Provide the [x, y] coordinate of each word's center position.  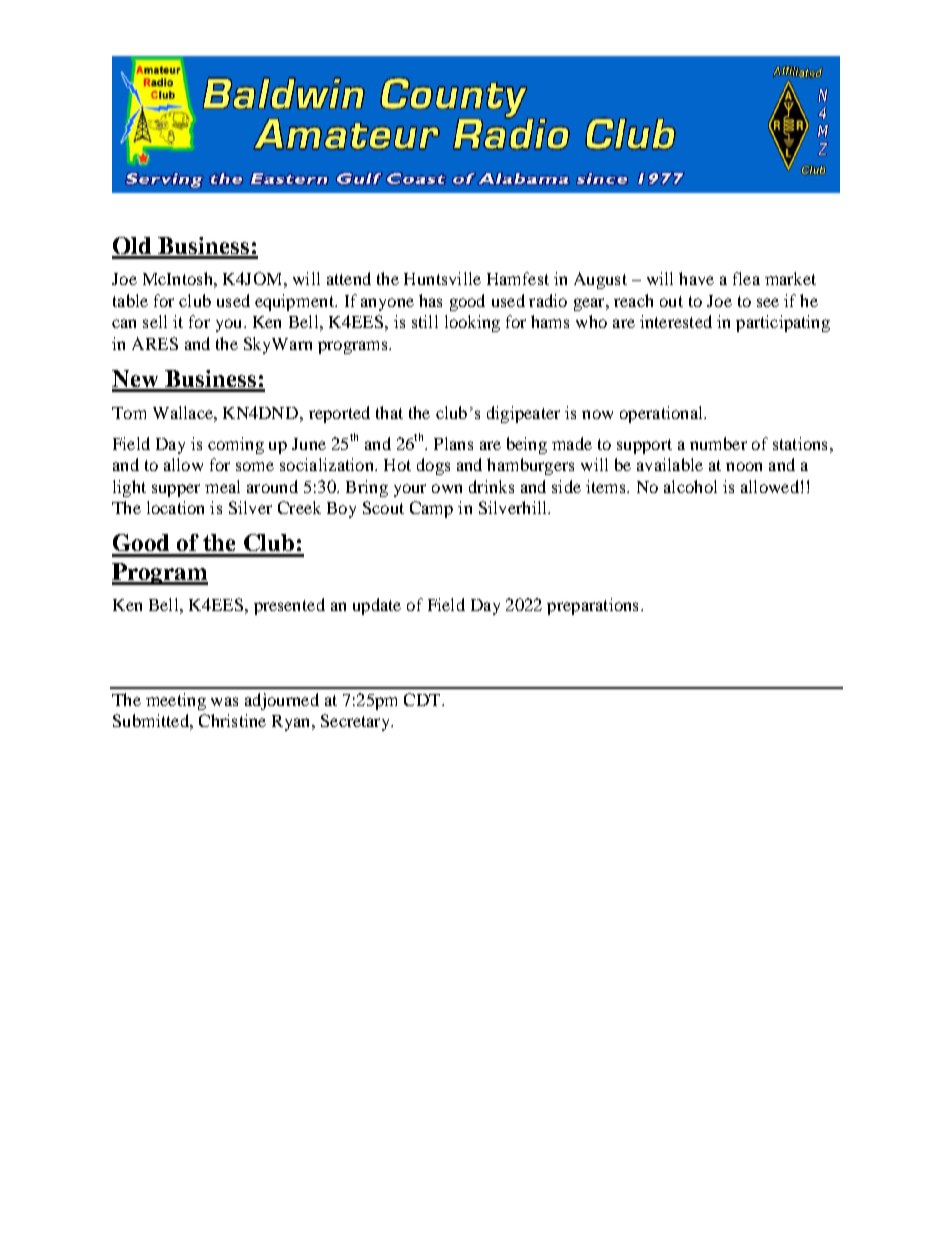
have [696, 278]
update [377, 606]
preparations [592, 606]
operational [662, 414]
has [430, 300]
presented [289, 606]
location [175, 507]
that [389, 412]
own [447, 488]
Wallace [184, 412]
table [130, 300]
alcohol [690, 486]
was [224, 701]
